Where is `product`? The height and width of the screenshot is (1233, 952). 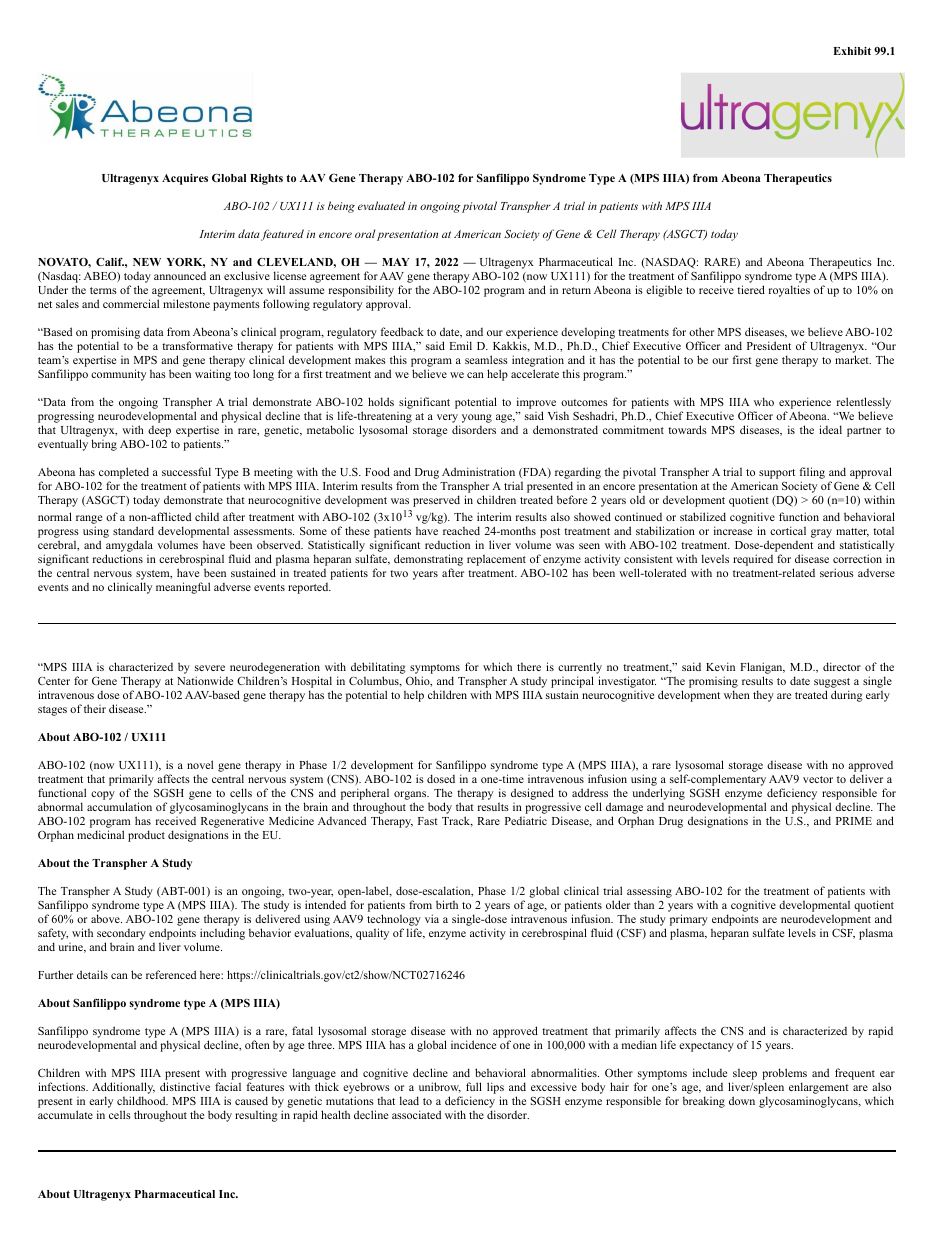
product is located at coordinates (146, 836).
